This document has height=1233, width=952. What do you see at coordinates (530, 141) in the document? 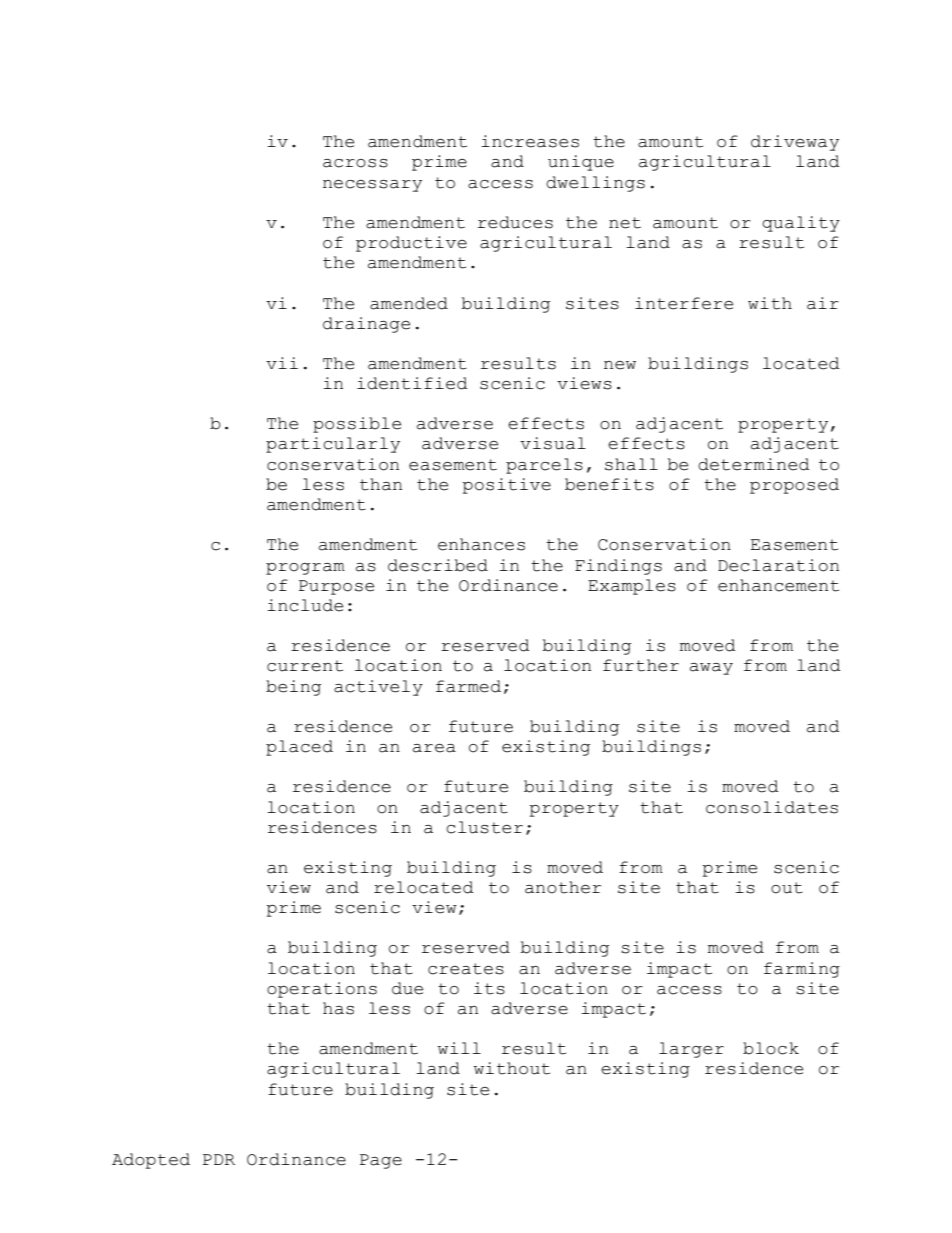
I see `increases` at bounding box center [530, 141].
